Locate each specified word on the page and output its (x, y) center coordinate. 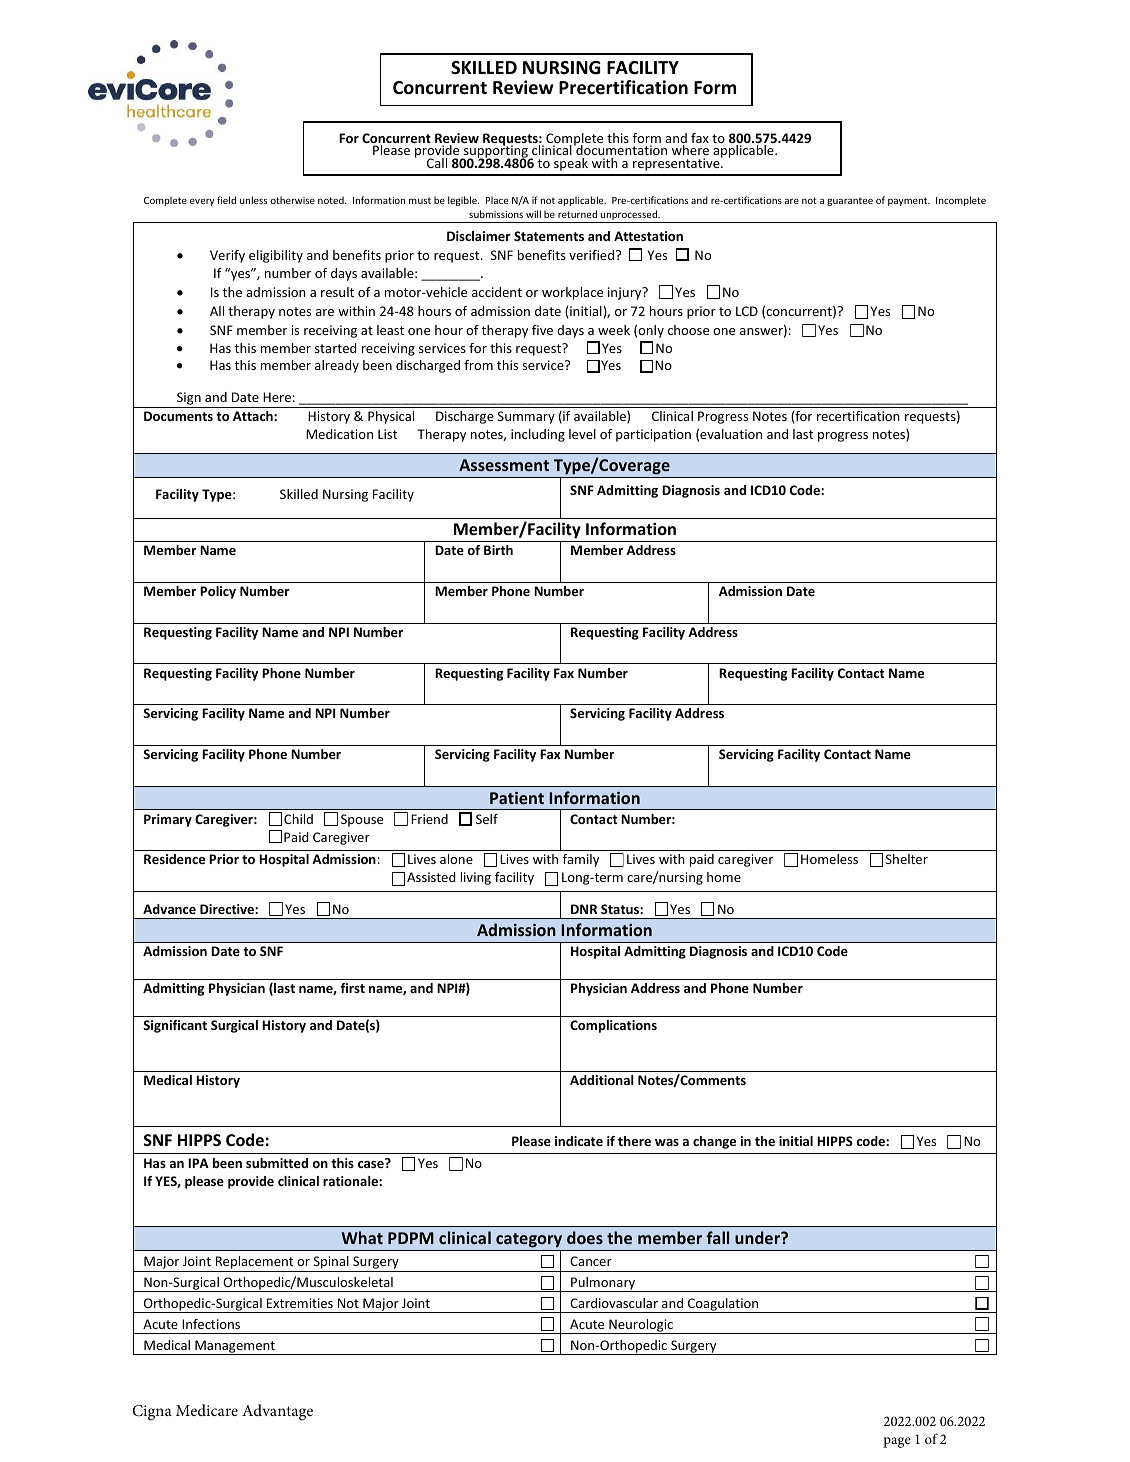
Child (298, 819)
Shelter (907, 859)
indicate (579, 1141)
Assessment (504, 465)
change (714, 1142)
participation (653, 435)
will (533, 214)
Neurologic (641, 1326)
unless (253, 200)
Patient (517, 798)
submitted (277, 1163)
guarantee (850, 201)
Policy (218, 592)
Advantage (277, 1412)
